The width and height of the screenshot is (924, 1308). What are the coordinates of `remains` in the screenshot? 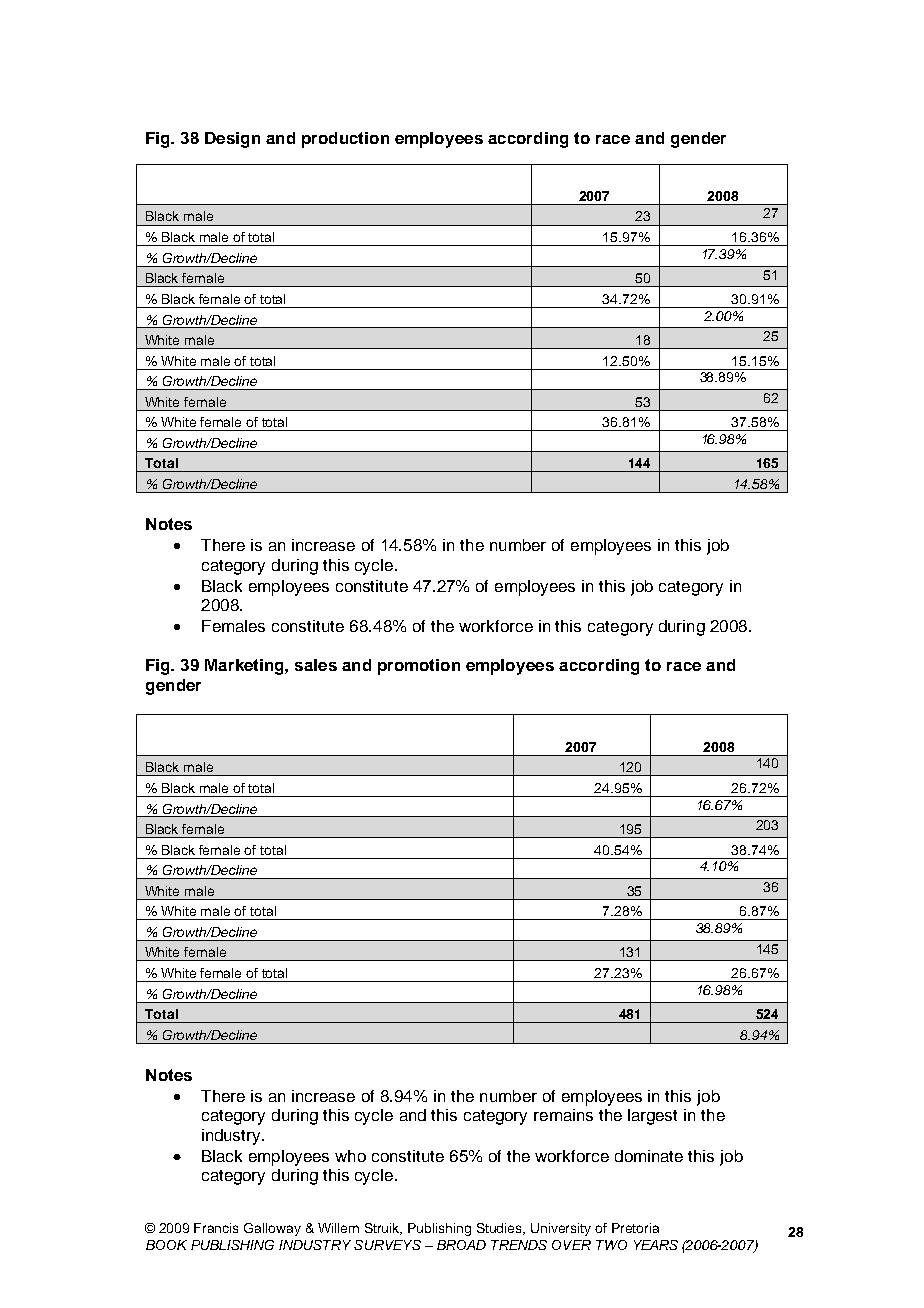 It's located at (563, 1115).
